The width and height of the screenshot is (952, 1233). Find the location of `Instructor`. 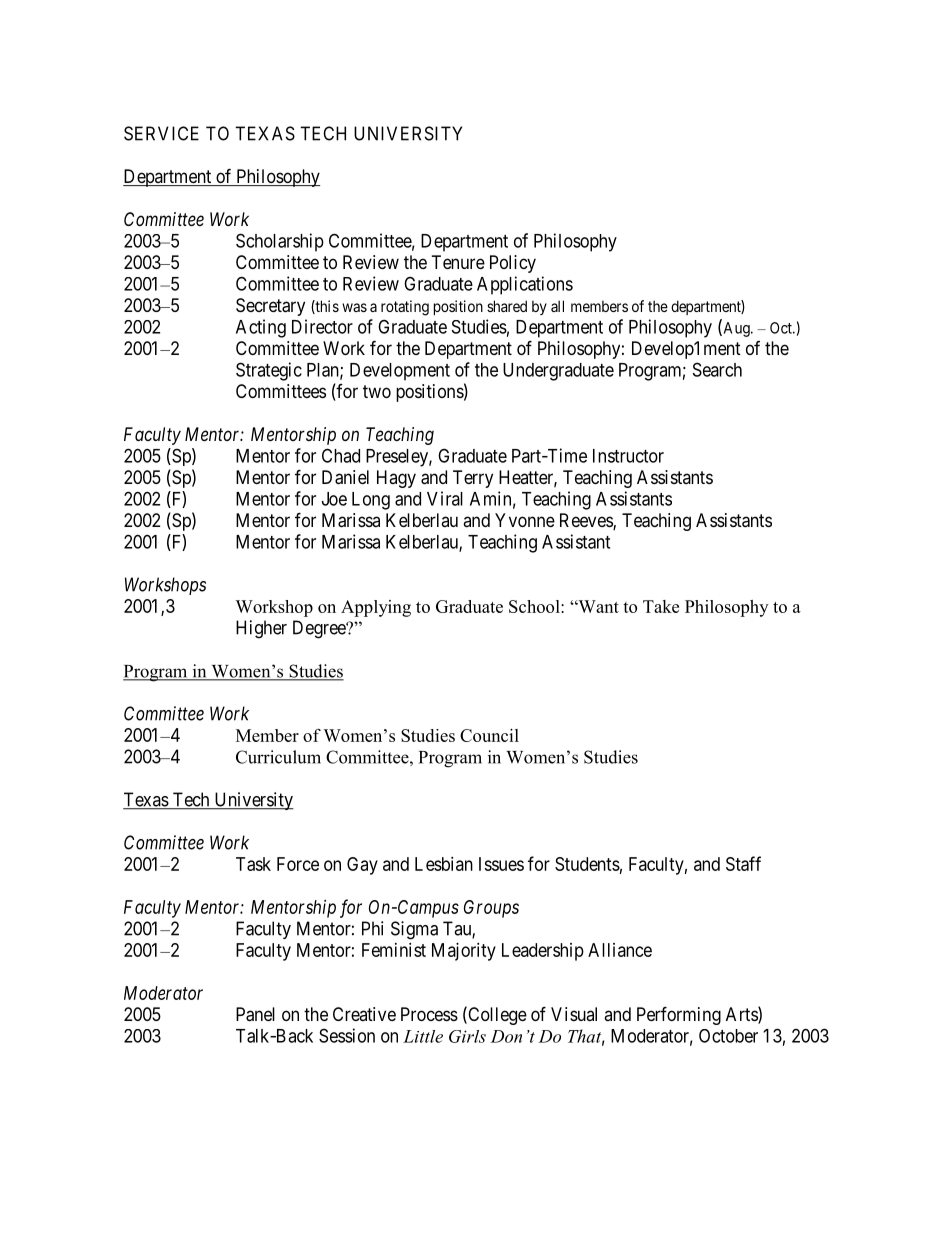

Instructor is located at coordinates (628, 456).
